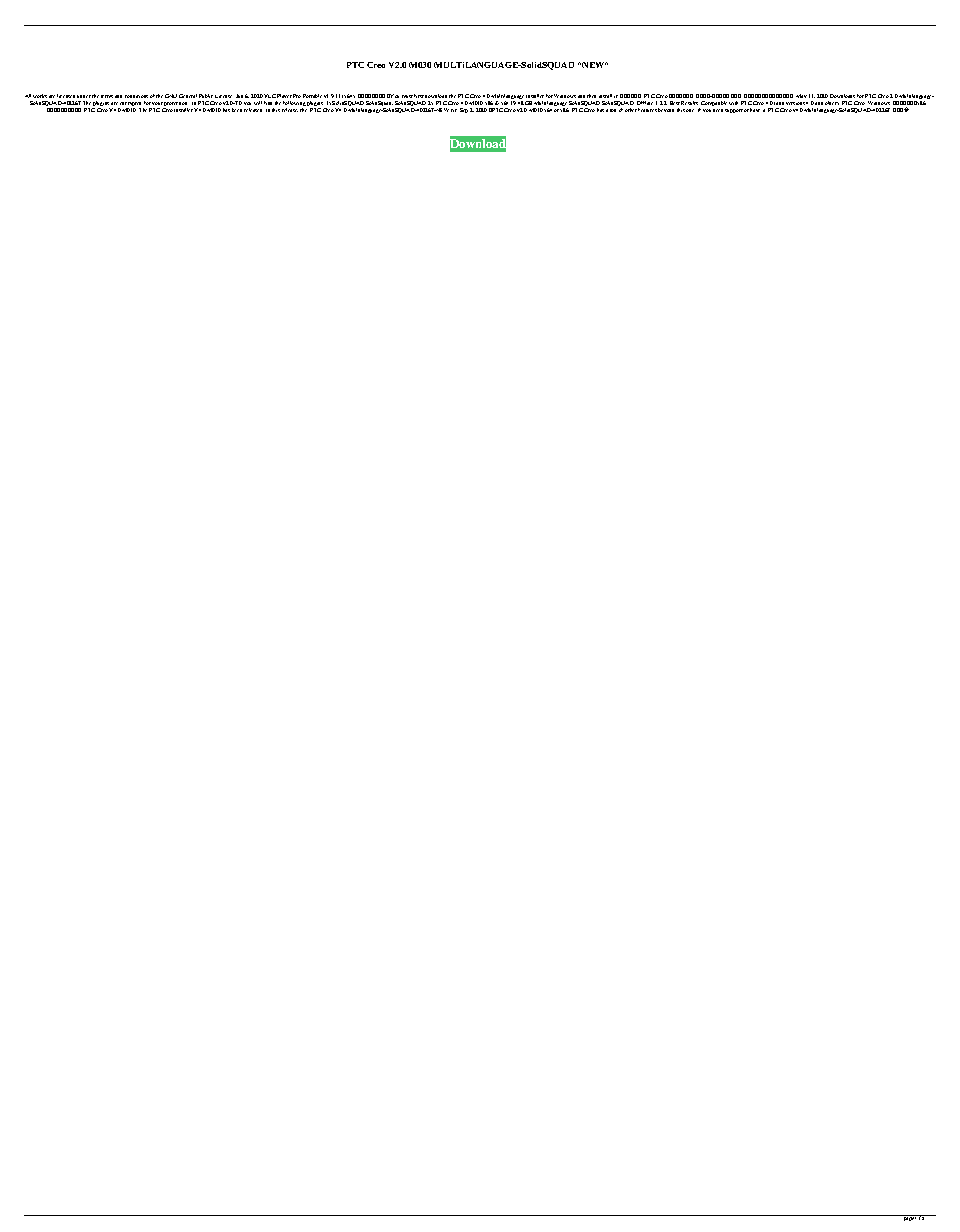  I want to click on VLC, so click(270, 96).
